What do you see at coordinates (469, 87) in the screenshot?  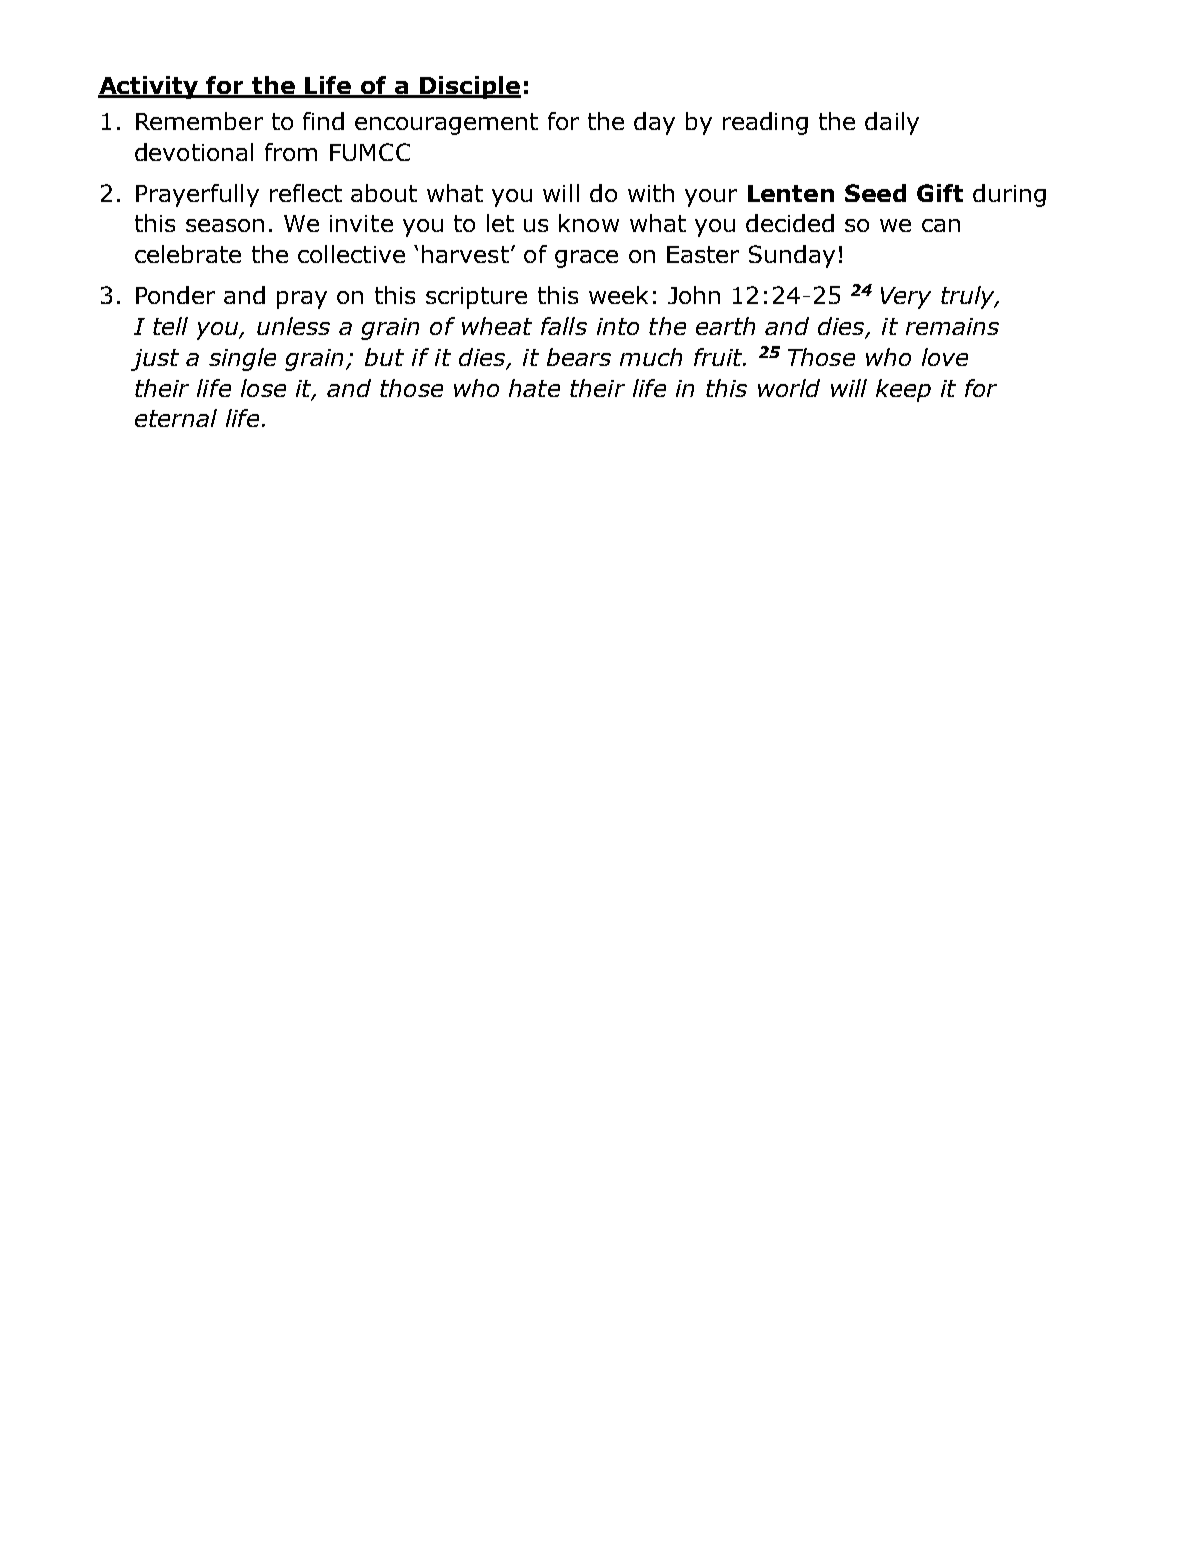 I see `Disciple` at bounding box center [469, 87].
